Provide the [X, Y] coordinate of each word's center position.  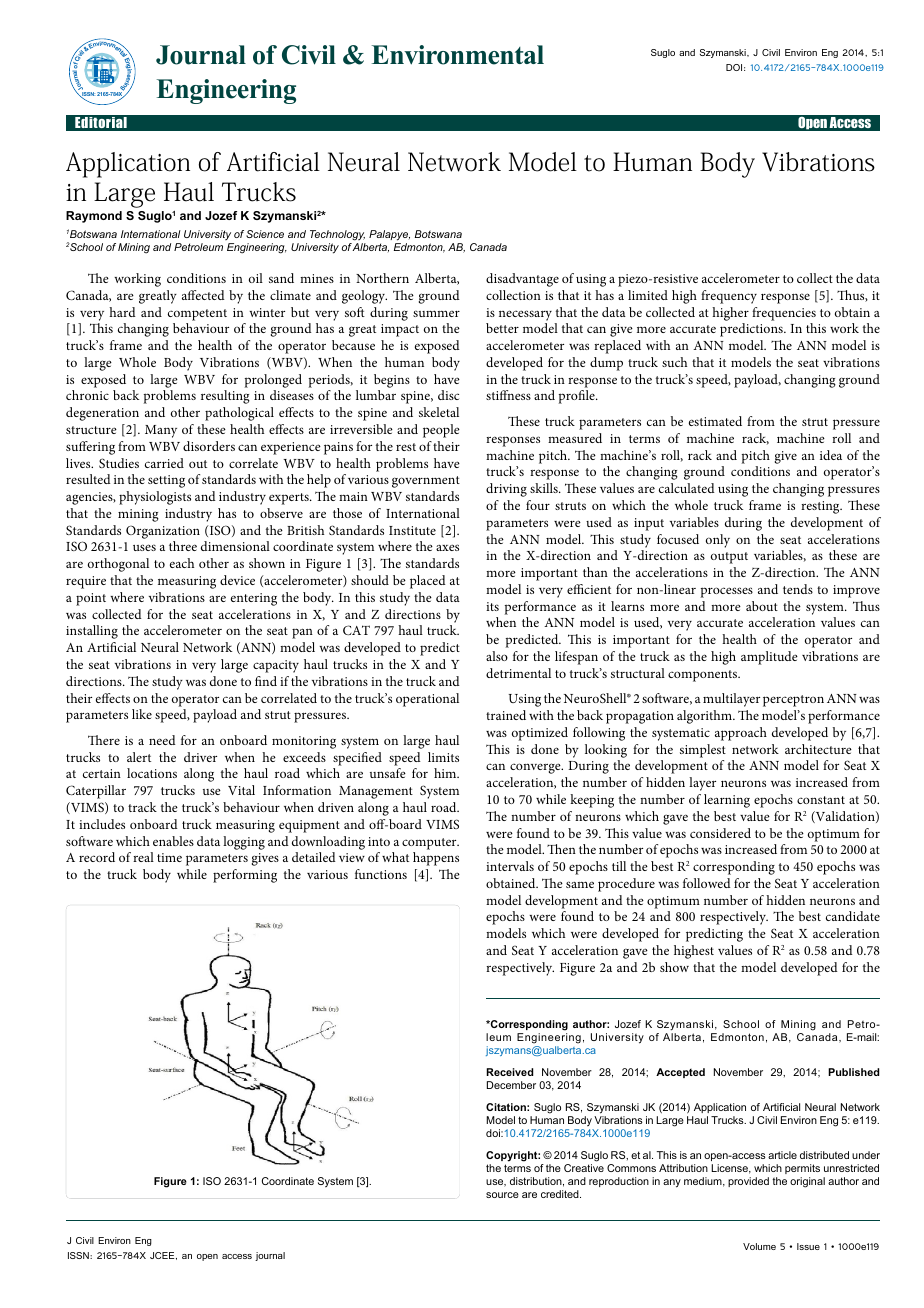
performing [245, 876]
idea [831, 455]
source [502, 1195]
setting [166, 481]
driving [506, 490]
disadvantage [522, 280]
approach [741, 734]
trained [506, 715]
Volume [759, 1246]
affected [203, 295]
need [162, 740]
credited [561, 1194]
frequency [729, 297]
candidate [853, 916]
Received [509, 1072]
